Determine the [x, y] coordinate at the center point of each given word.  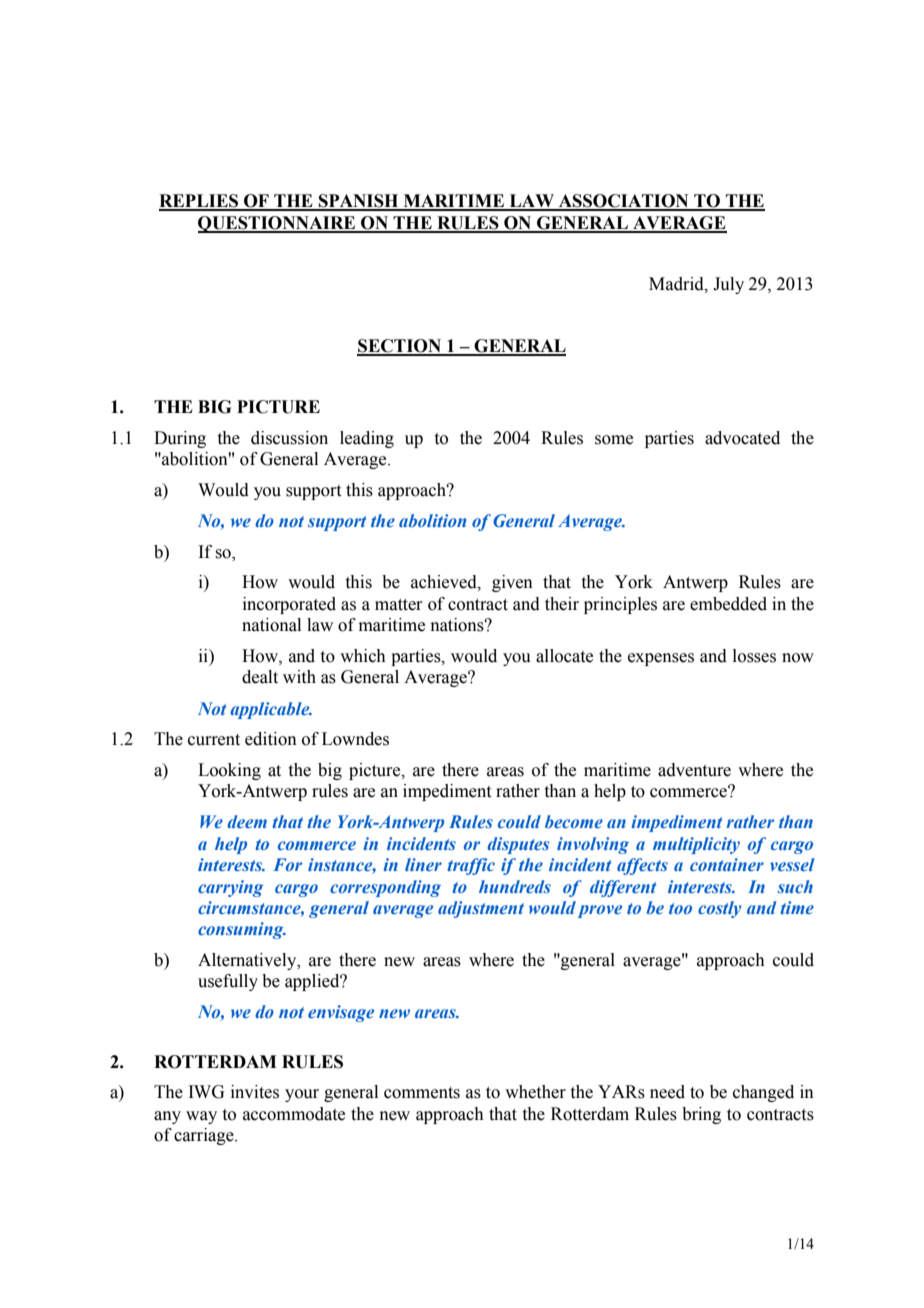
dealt [260, 677]
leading [367, 439]
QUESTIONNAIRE [278, 224]
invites [255, 1092]
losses [754, 656]
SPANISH [359, 202]
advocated [742, 438]
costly [719, 909]
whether [535, 1092]
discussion [289, 438]
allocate [564, 656]
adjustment [481, 909]
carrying [230, 888]
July [728, 285]
